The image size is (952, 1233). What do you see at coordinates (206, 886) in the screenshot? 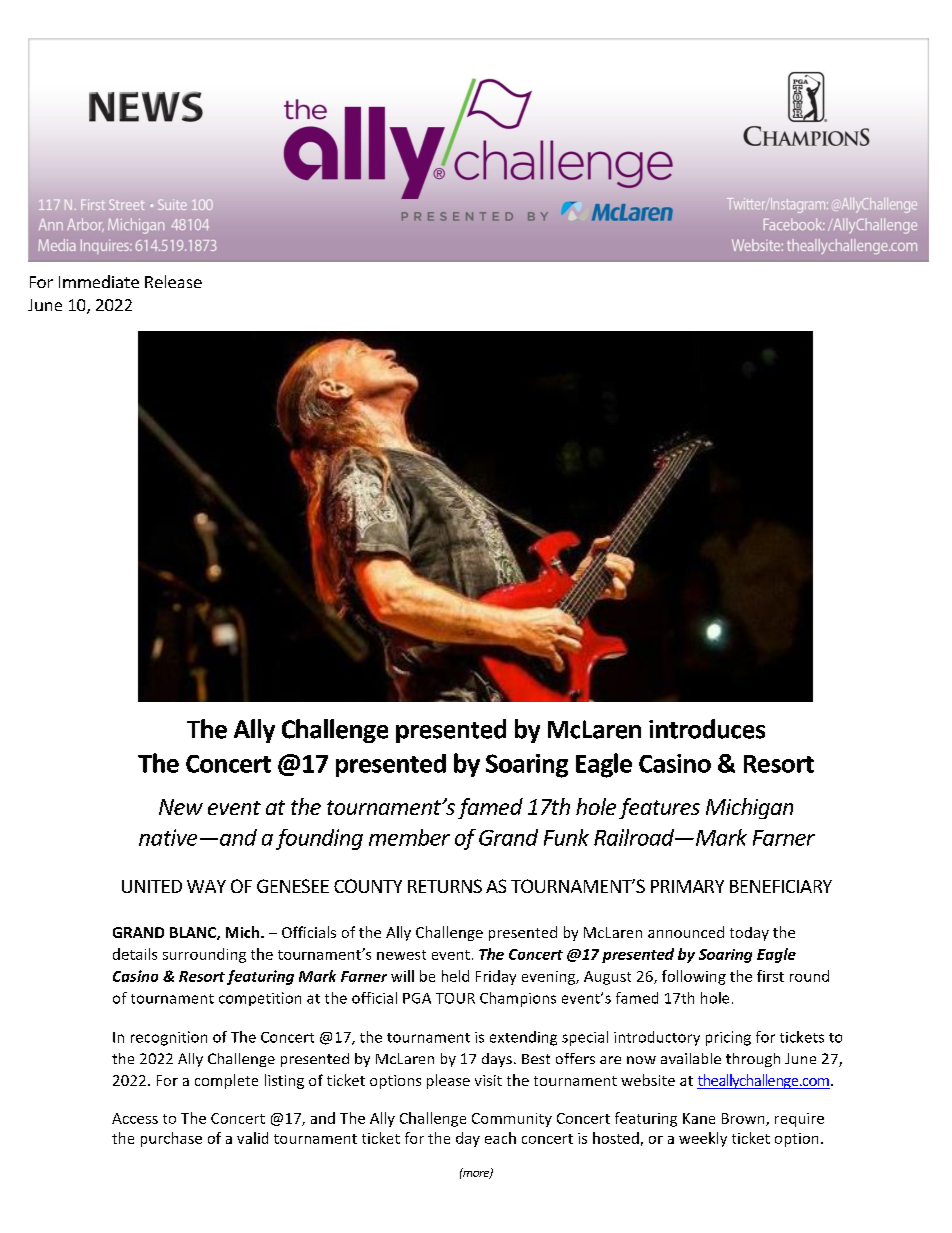
I see `WAY` at bounding box center [206, 886].
